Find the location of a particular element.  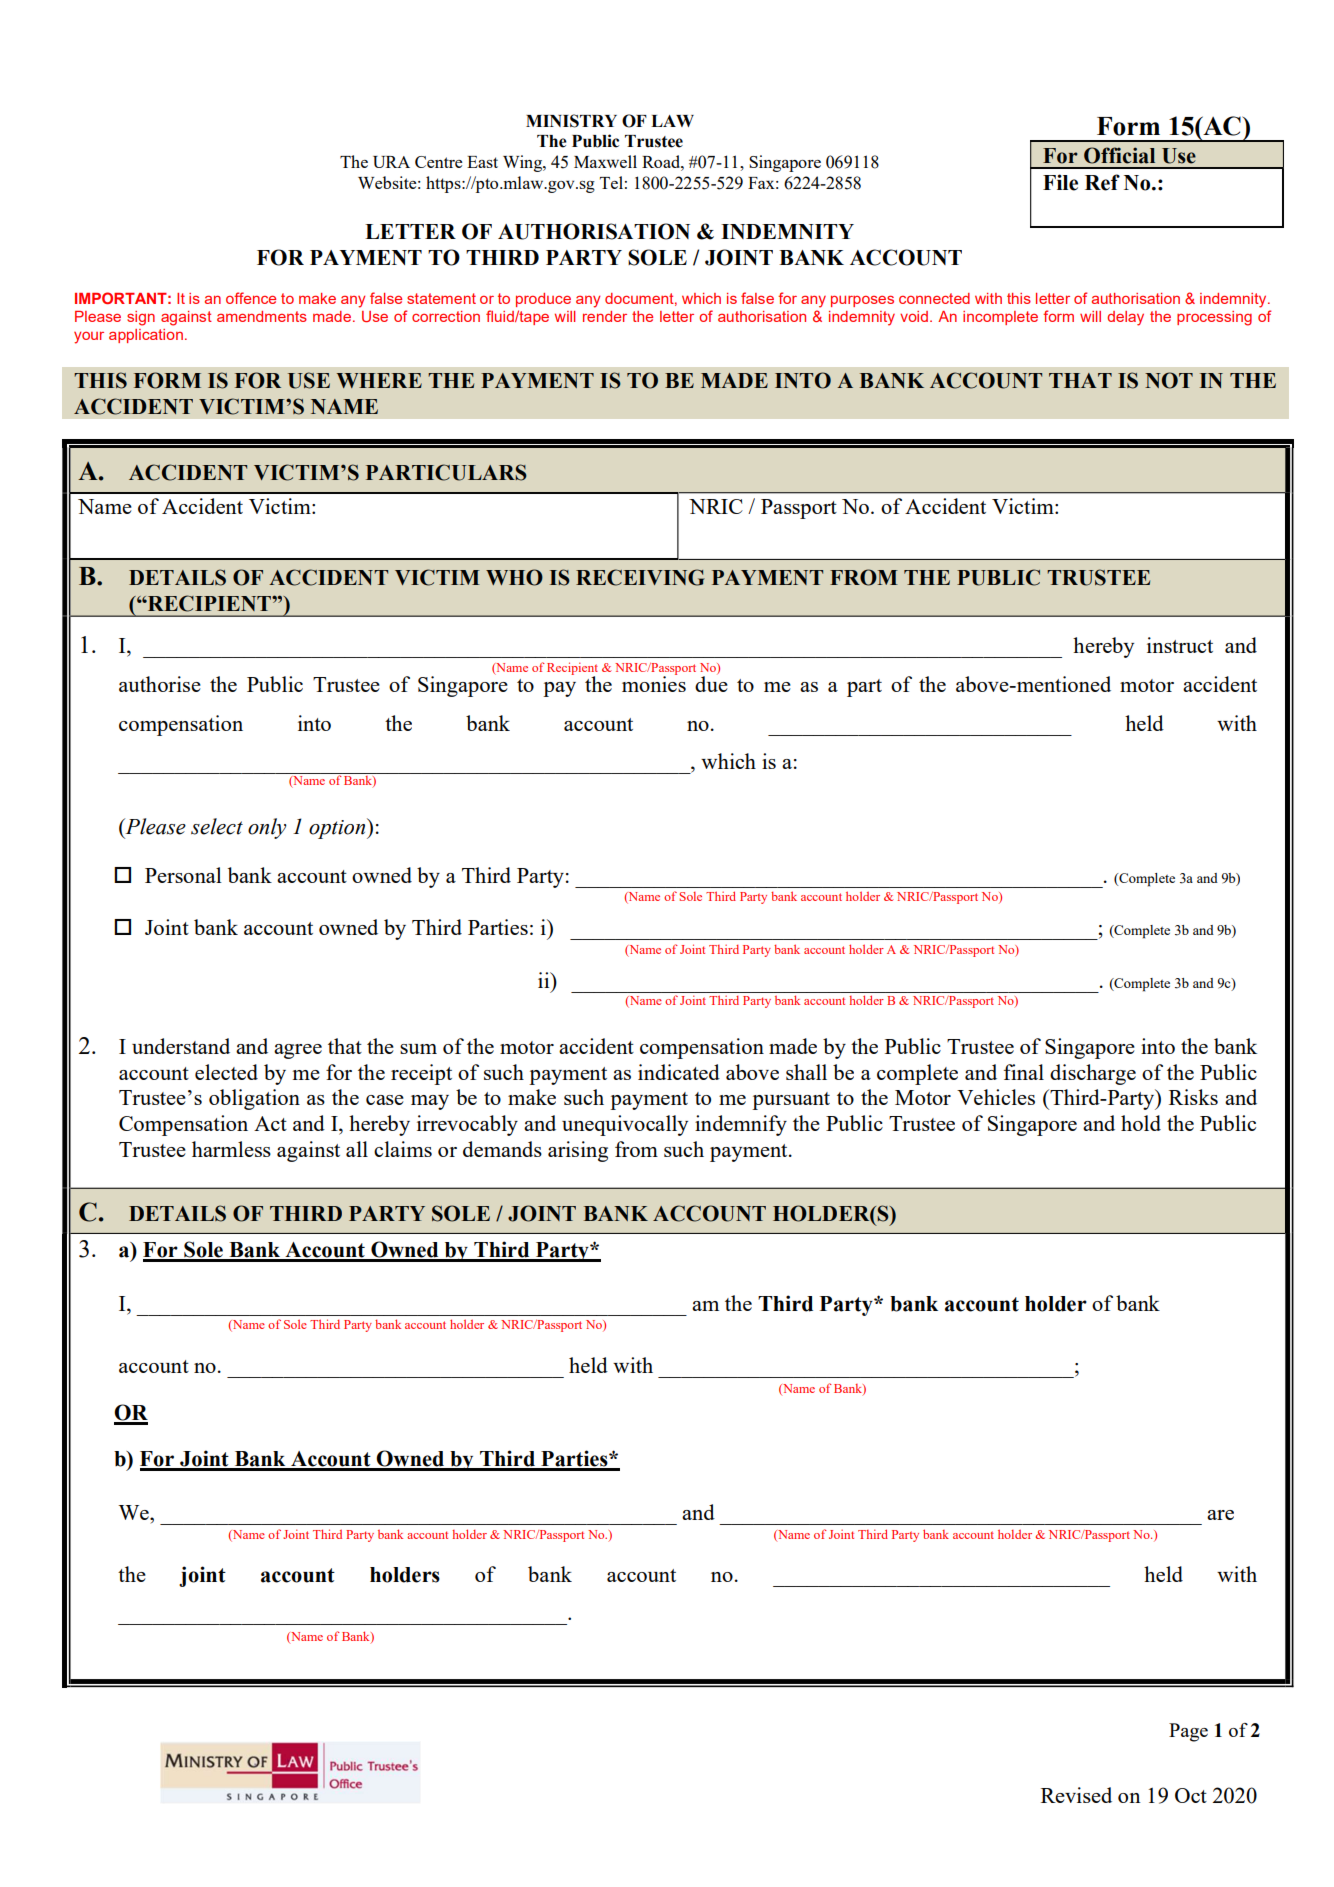

harmless is located at coordinates (231, 1149).
